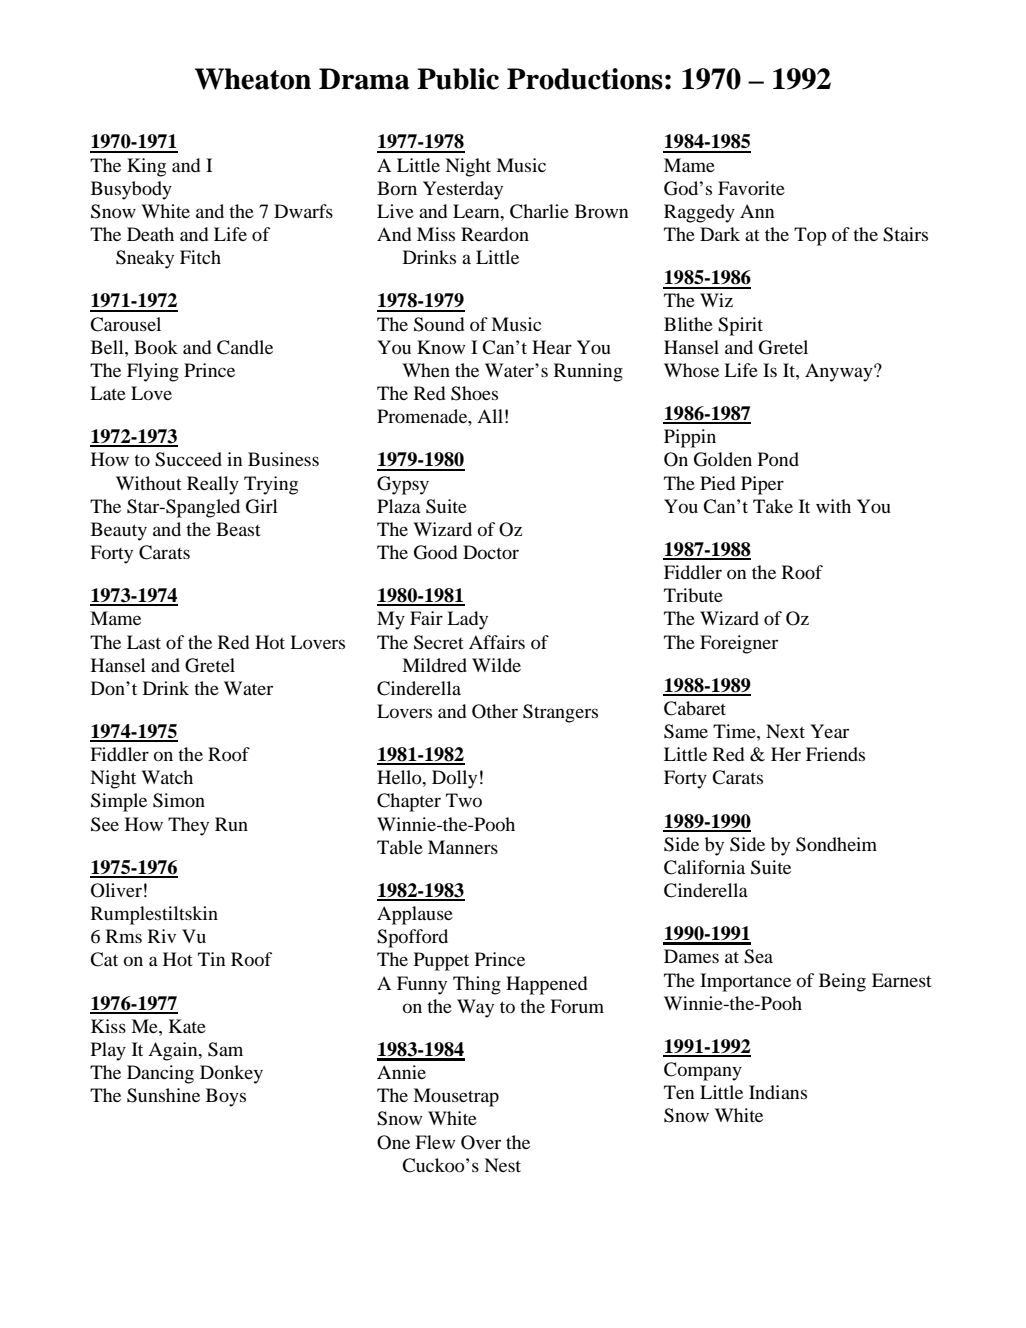 The image size is (1026, 1328). I want to click on Lady, so click(467, 620).
